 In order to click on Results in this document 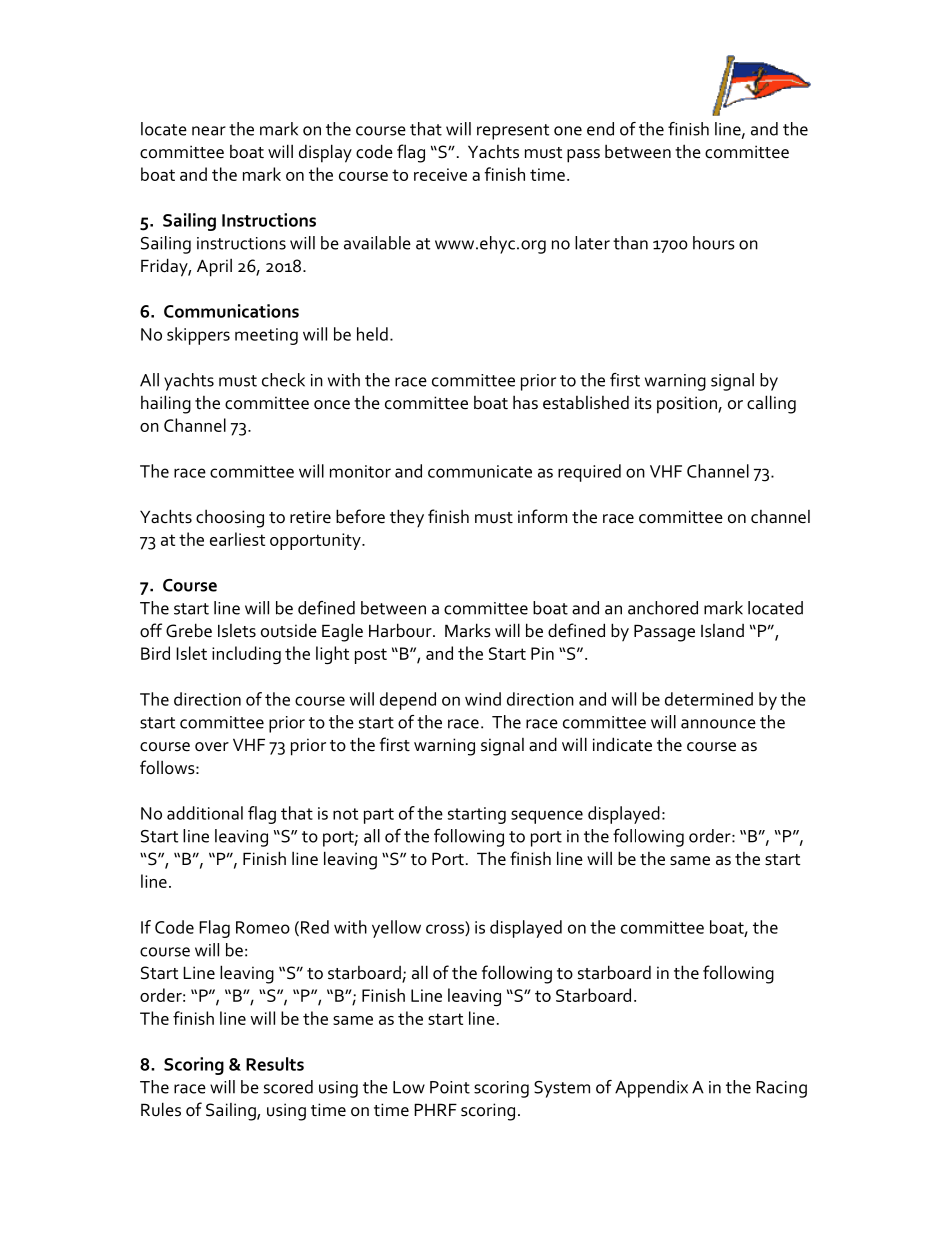, I will do `click(275, 1064)`.
